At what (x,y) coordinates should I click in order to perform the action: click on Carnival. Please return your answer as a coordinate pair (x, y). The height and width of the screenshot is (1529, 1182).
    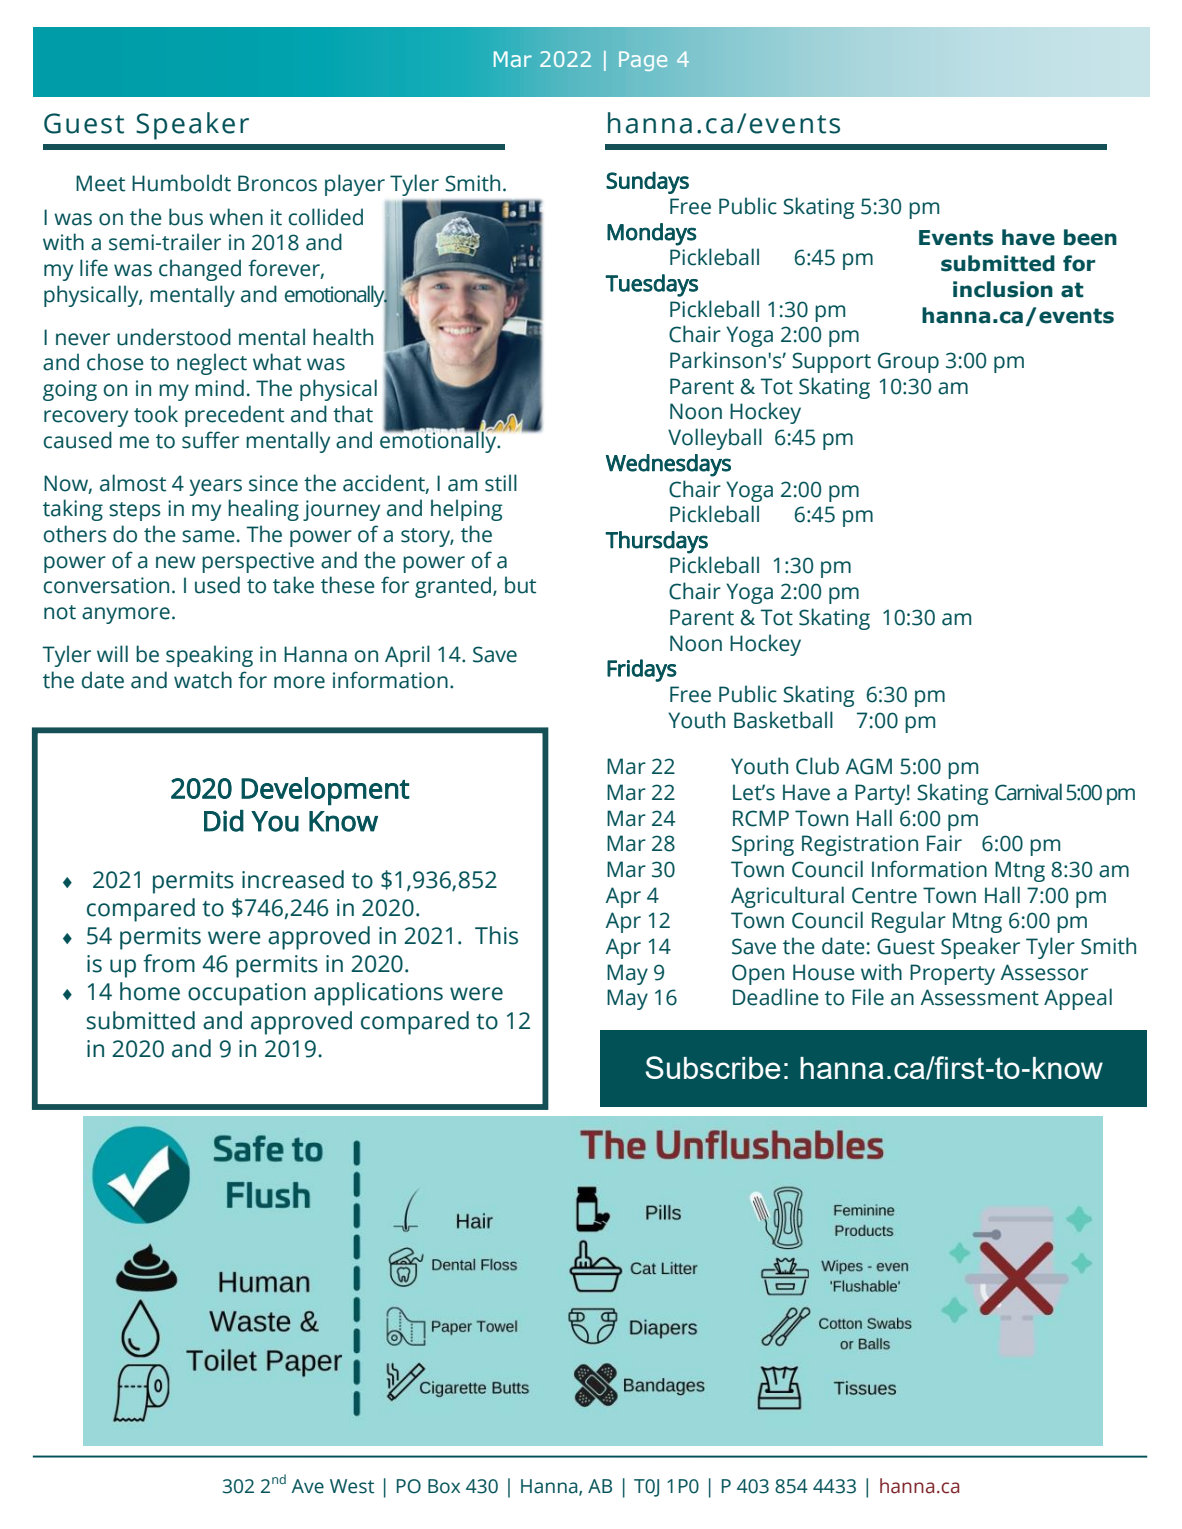
    Looking at the image, I should click on (1028, 792).
